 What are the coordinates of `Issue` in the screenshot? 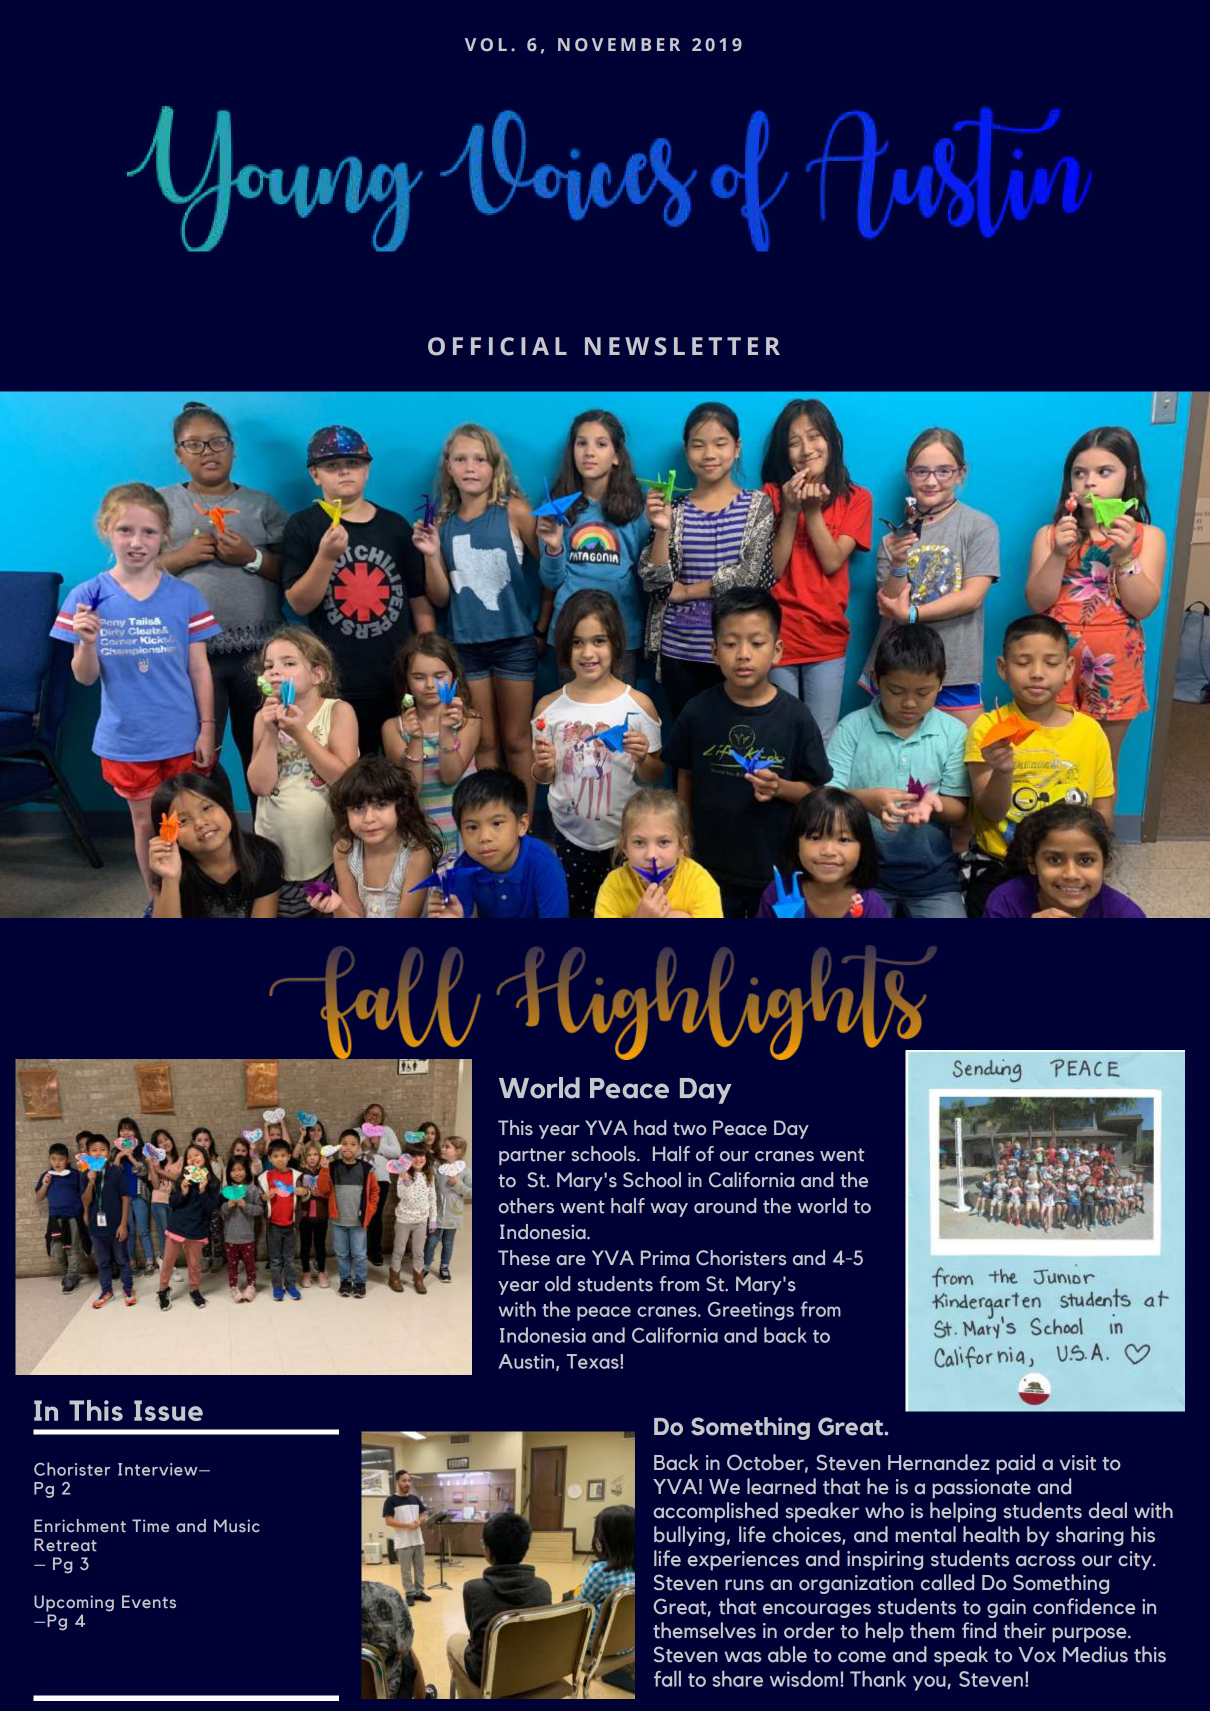 It's located at (168, 1410).
